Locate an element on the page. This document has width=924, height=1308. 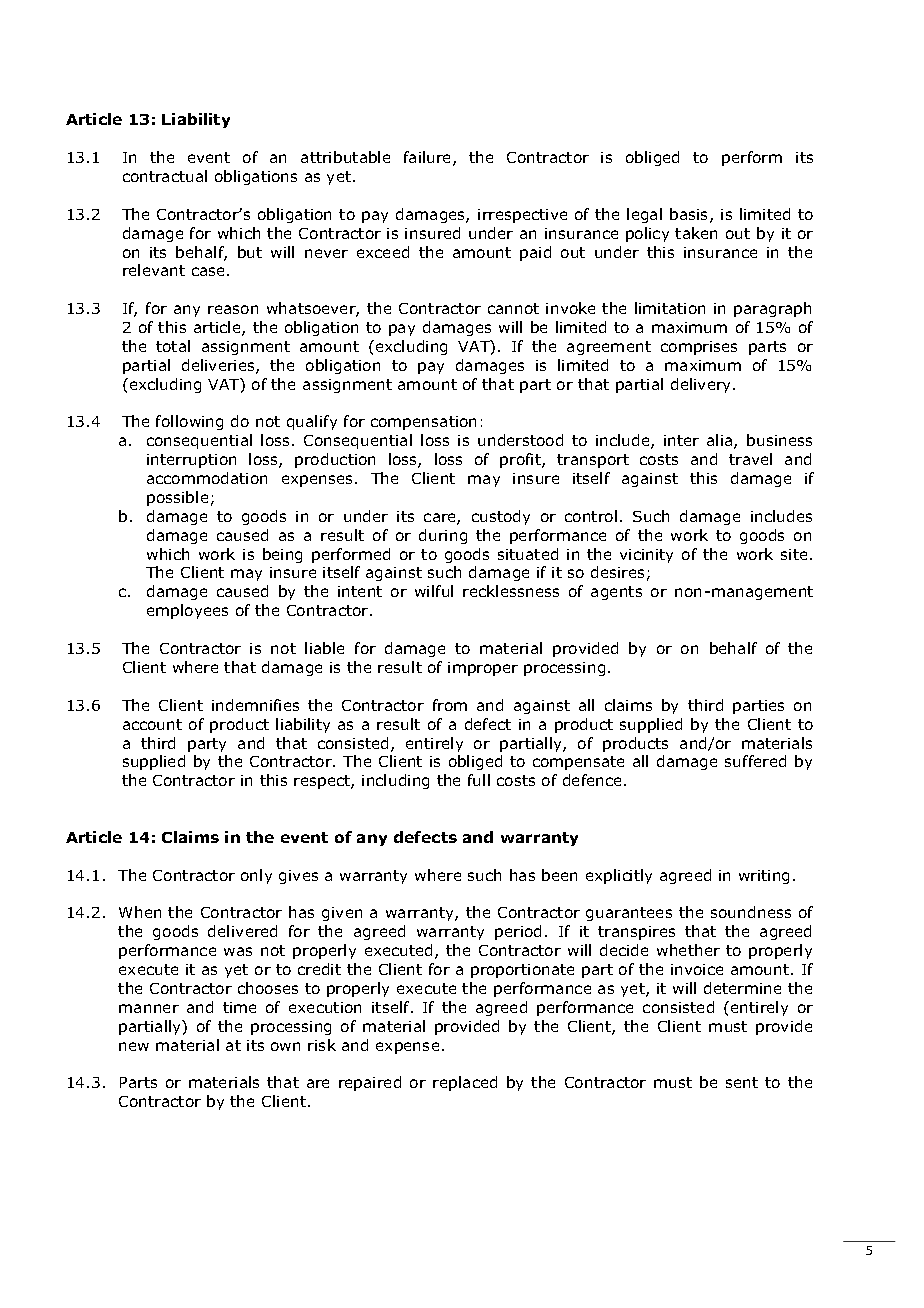
employees is located at coordinates (187, 611).
